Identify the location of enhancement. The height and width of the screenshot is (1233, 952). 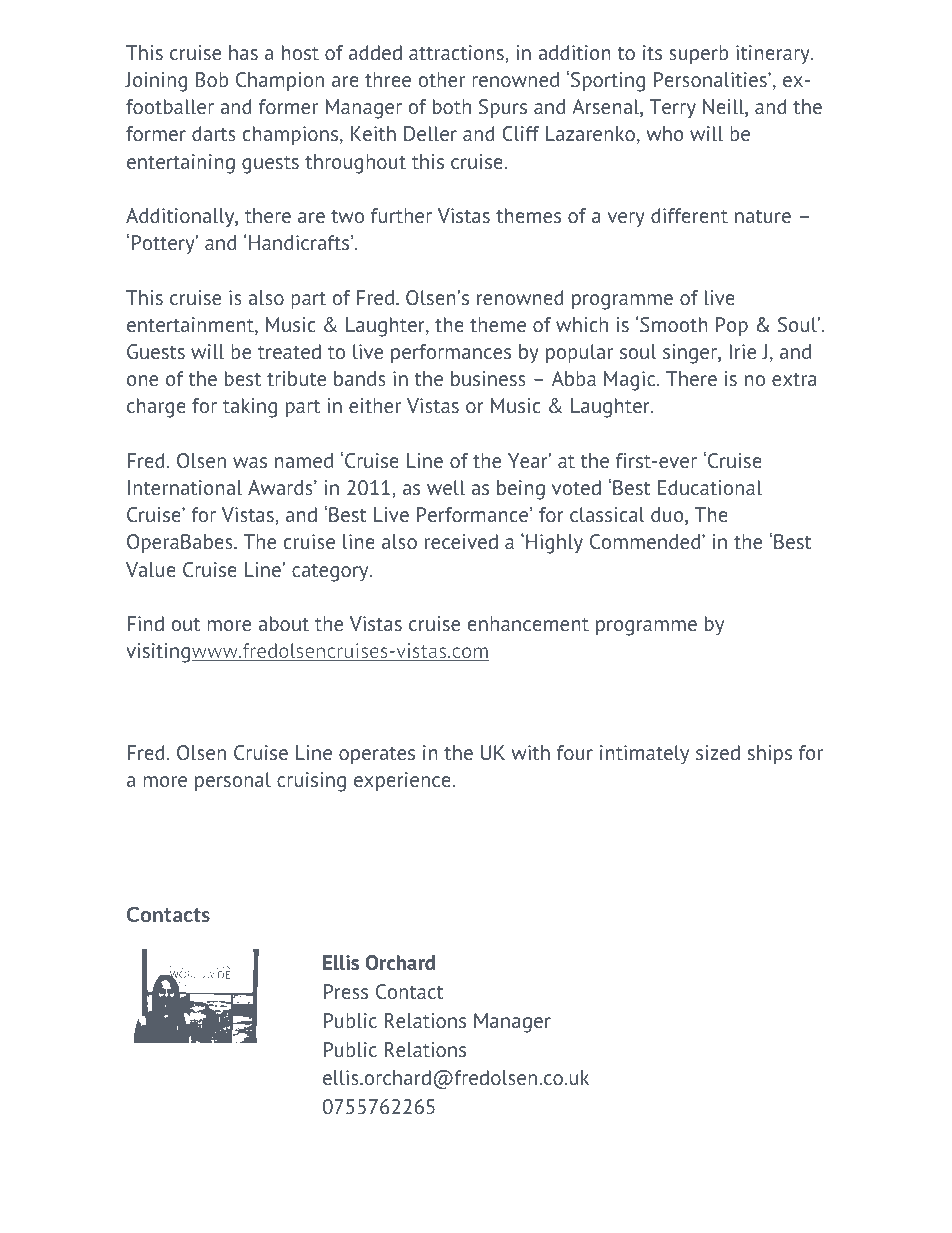
(528, 623).
